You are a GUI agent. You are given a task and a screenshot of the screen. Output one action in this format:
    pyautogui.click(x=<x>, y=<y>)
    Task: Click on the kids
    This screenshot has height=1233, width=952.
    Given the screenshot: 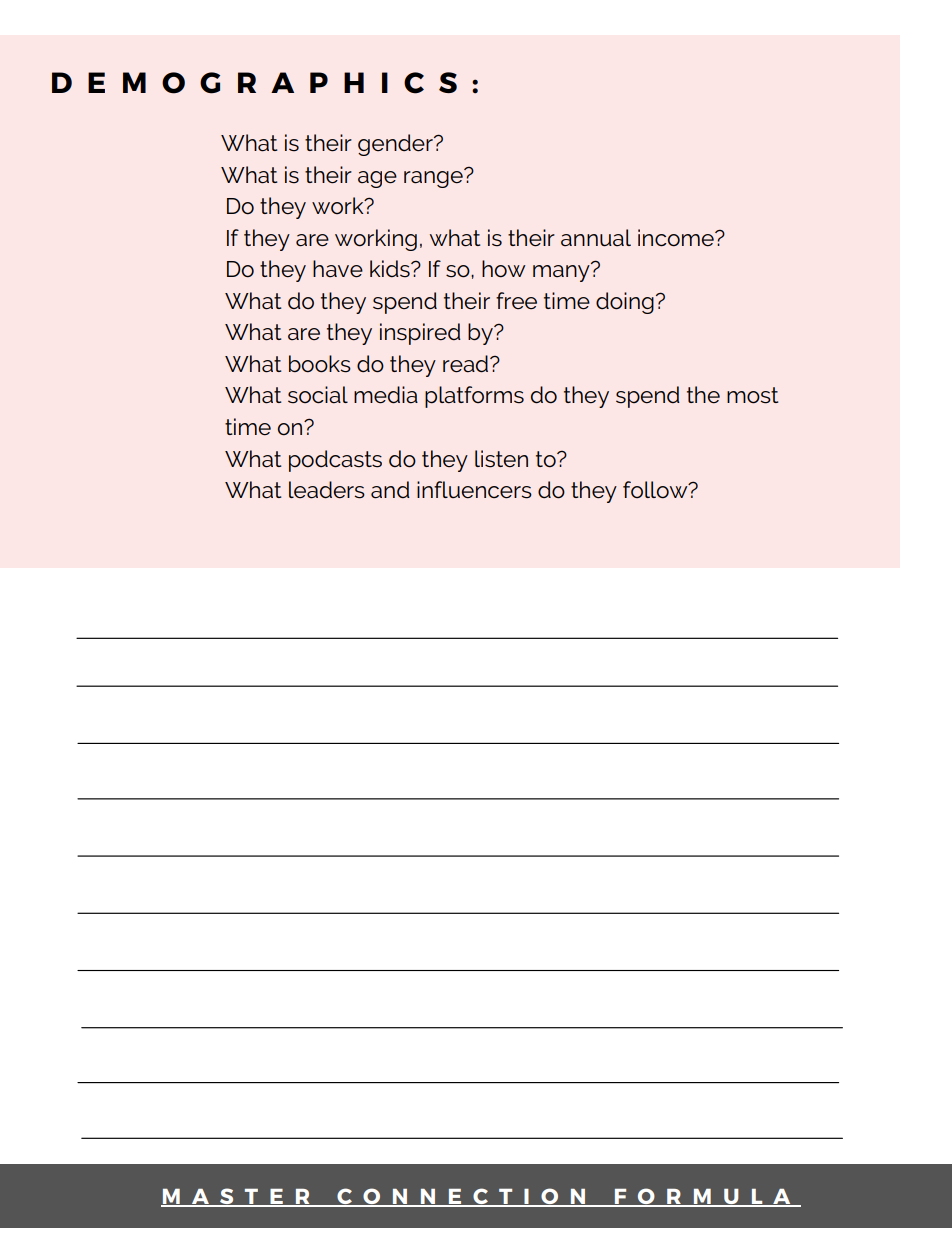 What is the action you would take?
    pyautogui.click(x=391, y=269)
